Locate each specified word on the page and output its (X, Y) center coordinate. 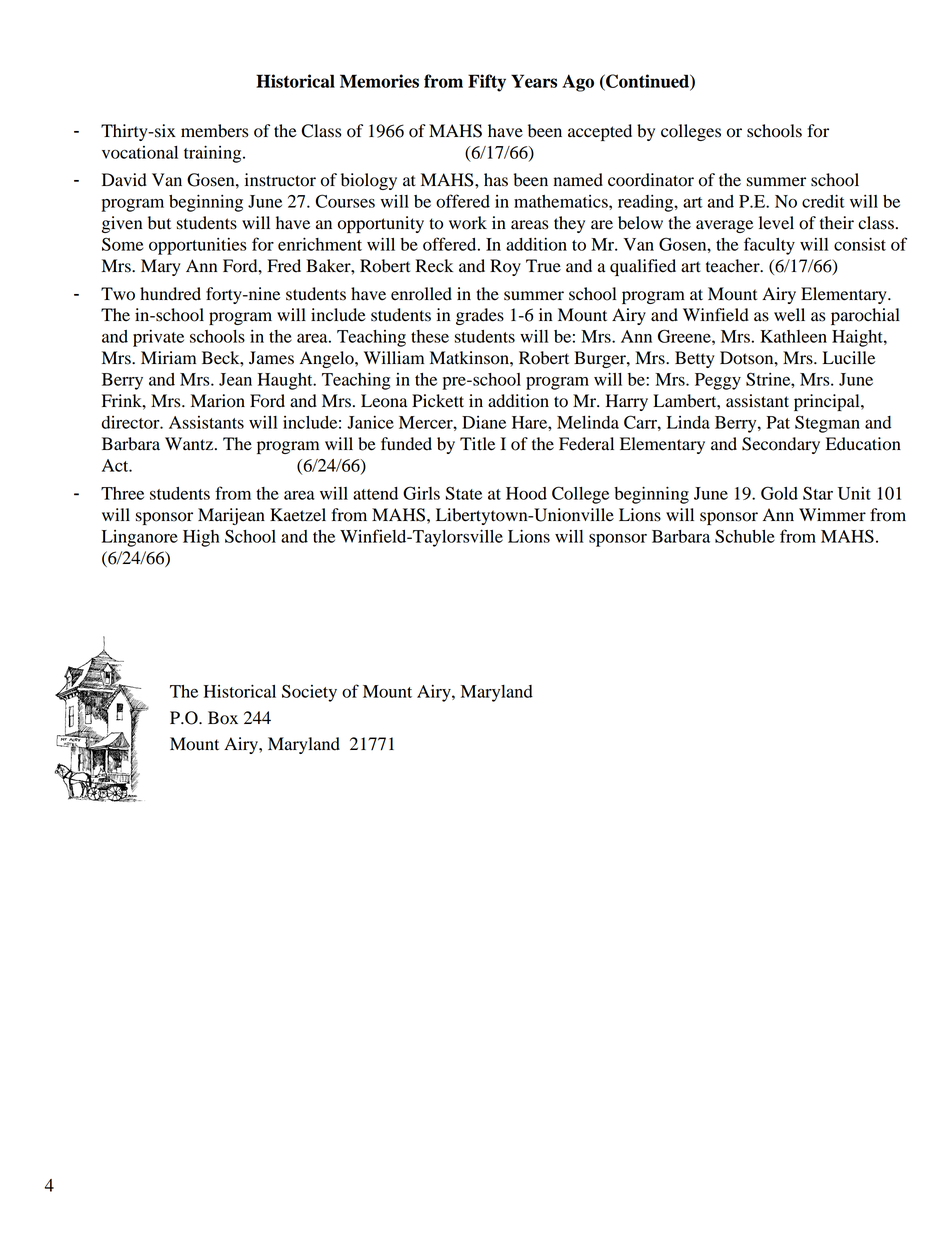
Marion (218, 401)
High (201, 538)
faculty (769, 246)
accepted (600, 132)
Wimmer (832, 515)
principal (828, 402)
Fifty (487, 83)
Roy (505, 267)
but (159, 223)
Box (223, 718)
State (464, 493)
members (214, 131)
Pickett (438, 401)
